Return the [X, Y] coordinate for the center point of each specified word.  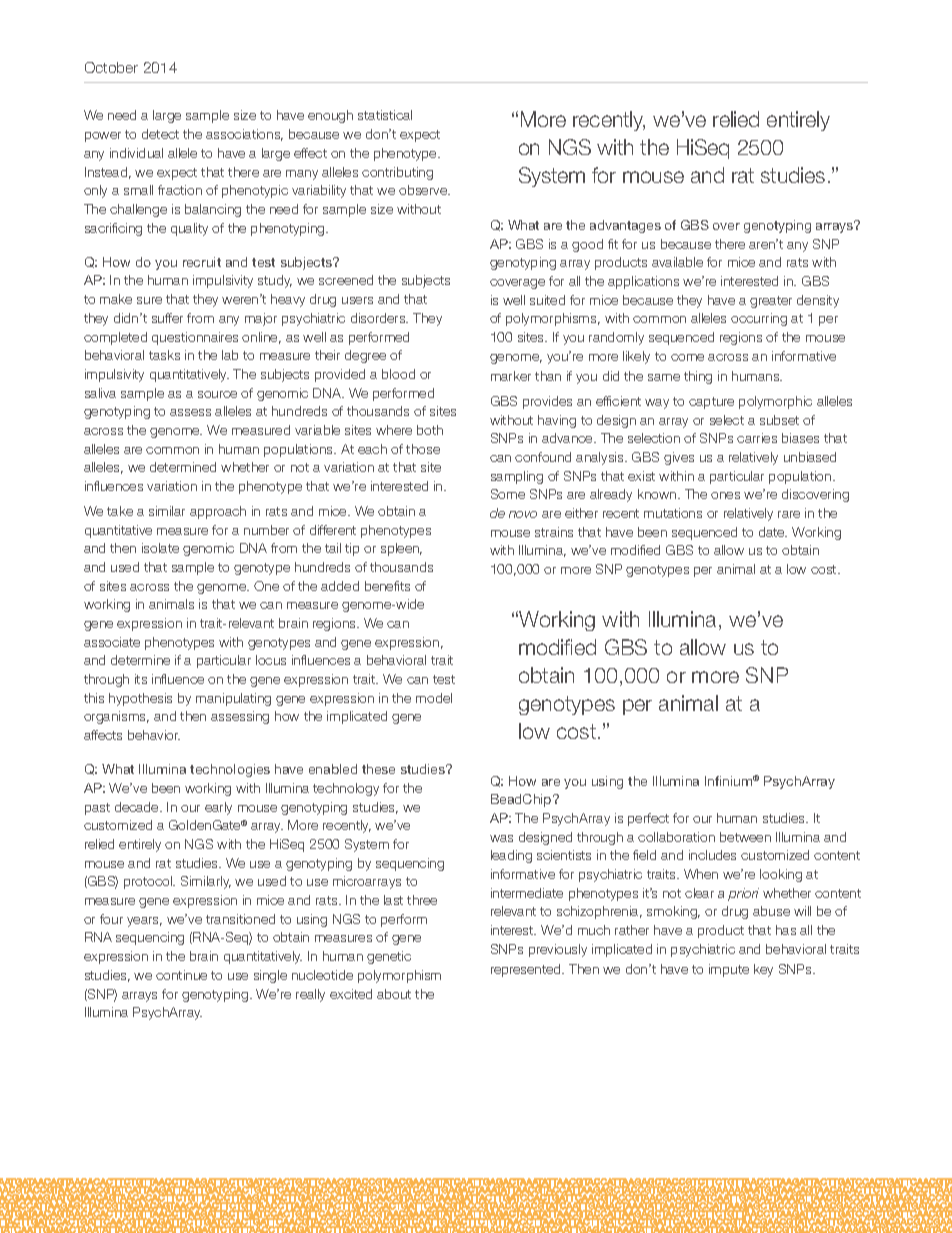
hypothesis [140, 699]
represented [527, 970]
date [773, 532]
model [434, 698]
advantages [625, 226]
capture [711, 403]
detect [160, 134]
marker [511, 376]
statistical [385, 115]
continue [181, 975]
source [217, 394]
